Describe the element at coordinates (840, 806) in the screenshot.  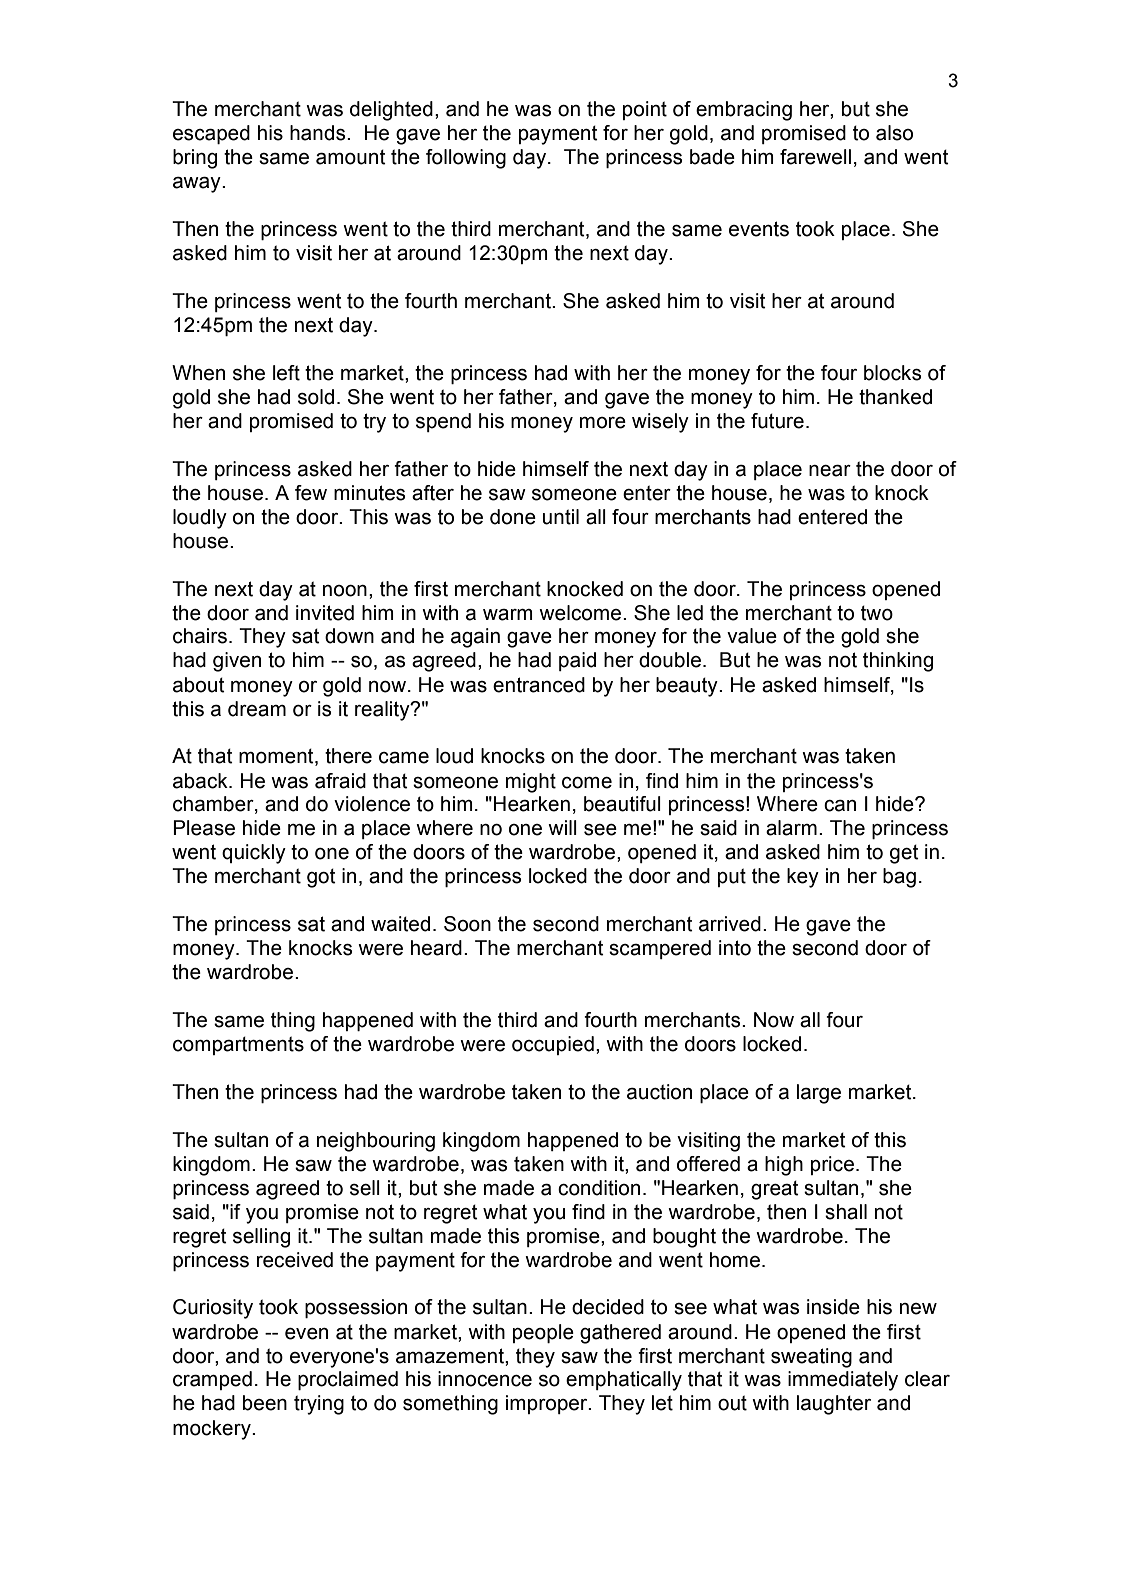
I see `can` at that location.
